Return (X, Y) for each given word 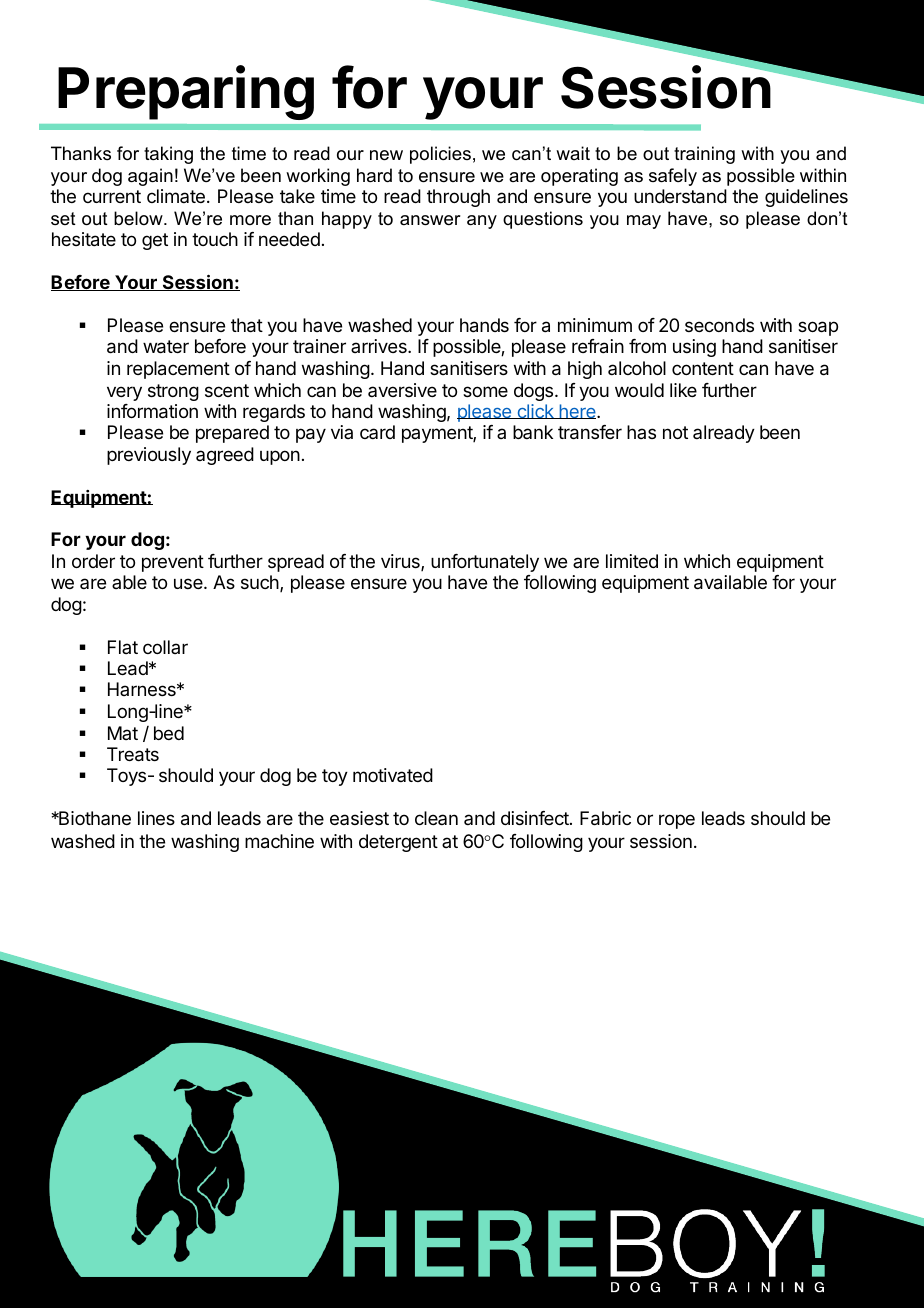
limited (632, 561)
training (704, 155)
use (189, 583)
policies (440, 155)
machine (279, 841)
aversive (402, 390)
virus (401, 562)
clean (436, 818)
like (683, 390)
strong (173, 392)
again (150, 177)
